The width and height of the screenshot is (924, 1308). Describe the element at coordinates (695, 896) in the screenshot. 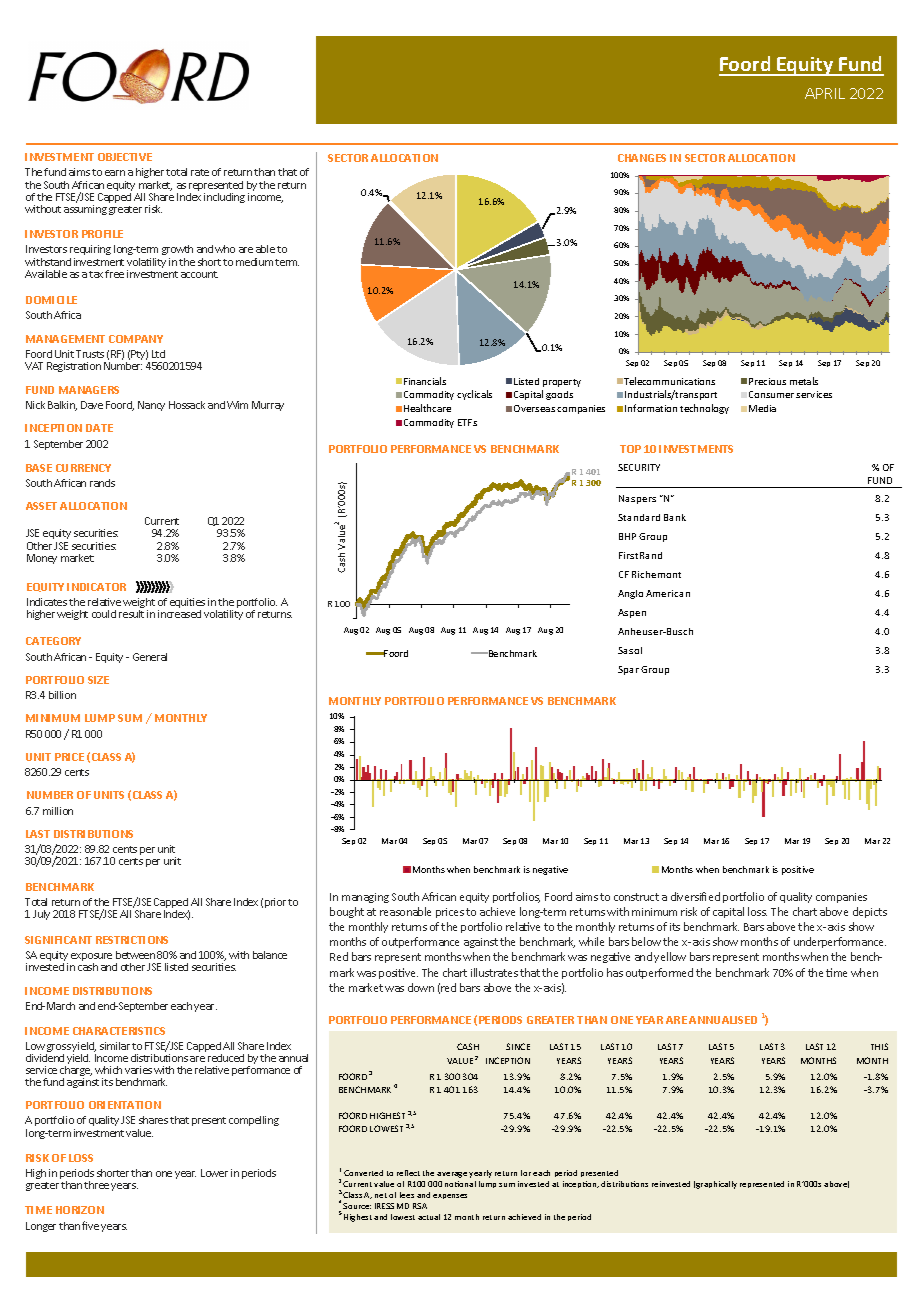

I see `diversified` at that location.
